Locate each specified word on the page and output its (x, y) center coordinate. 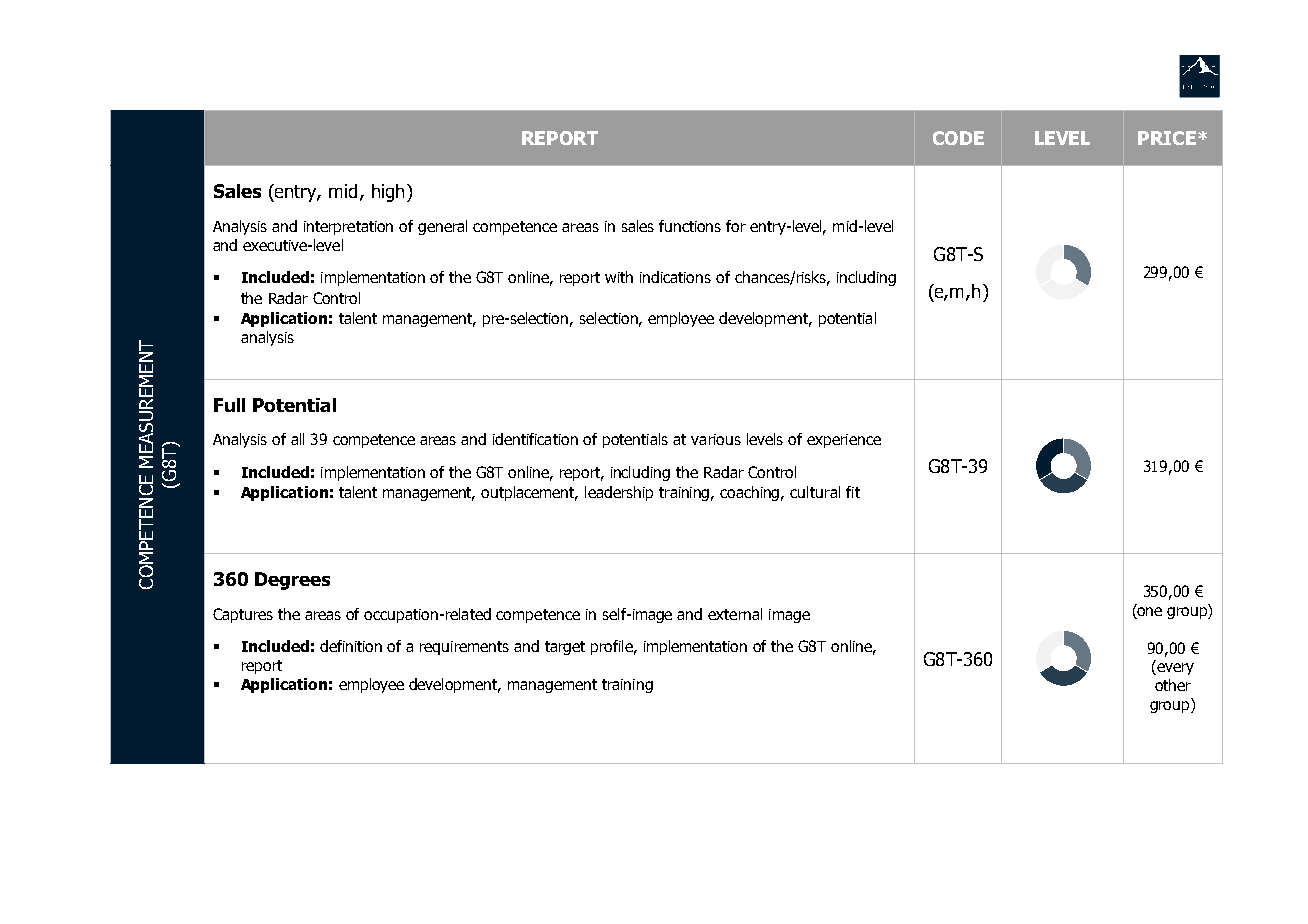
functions (690, 226)
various (716, 439)
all (297, 439)
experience (844, 441)
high (388, 193)
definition (351, 646)
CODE (958, 138)
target (565, 648)
